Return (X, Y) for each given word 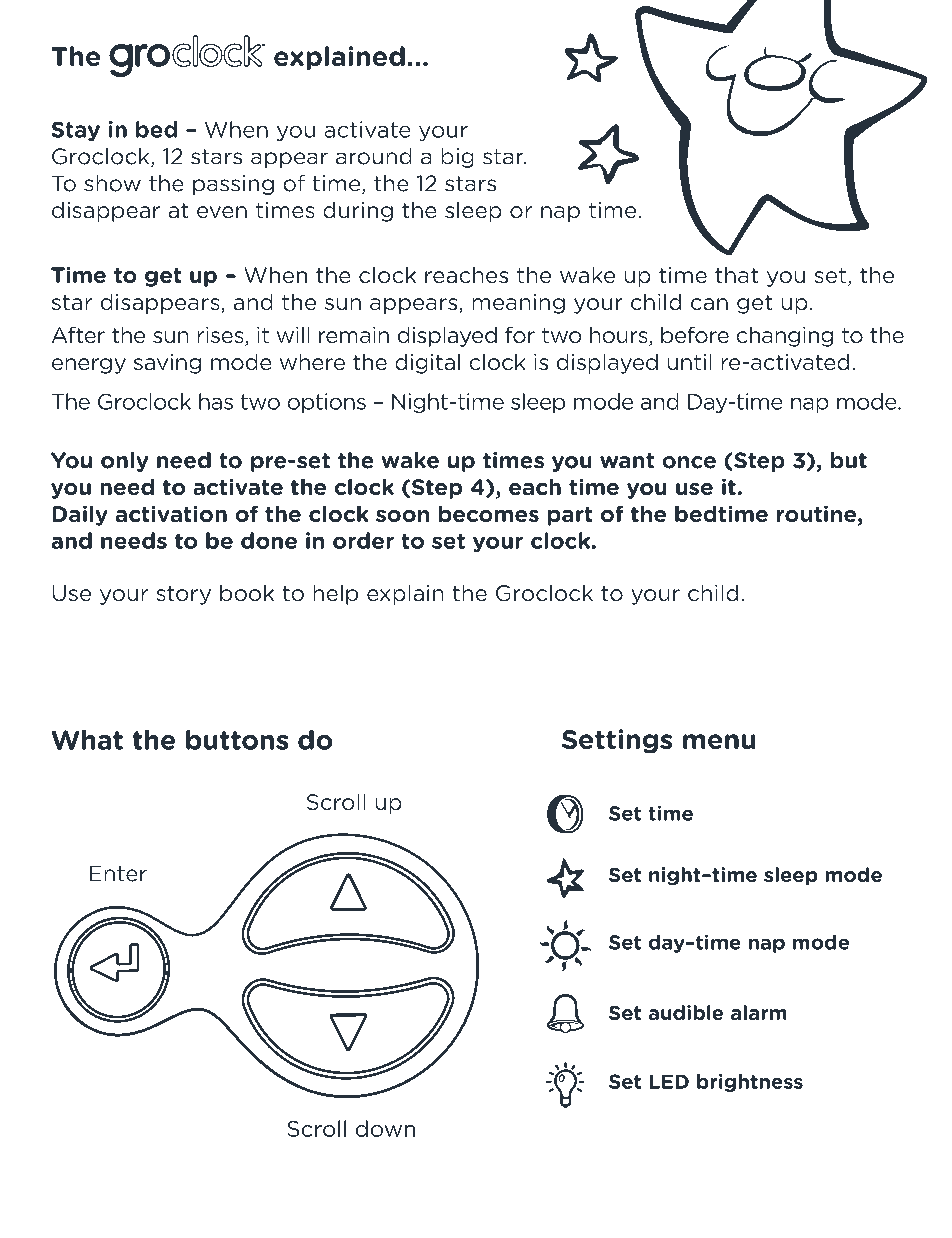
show (112, 183)
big (457, 158)
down (385, 1128)
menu (719, 741)
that (736, 275)
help (336, 595)
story (184, 595)
